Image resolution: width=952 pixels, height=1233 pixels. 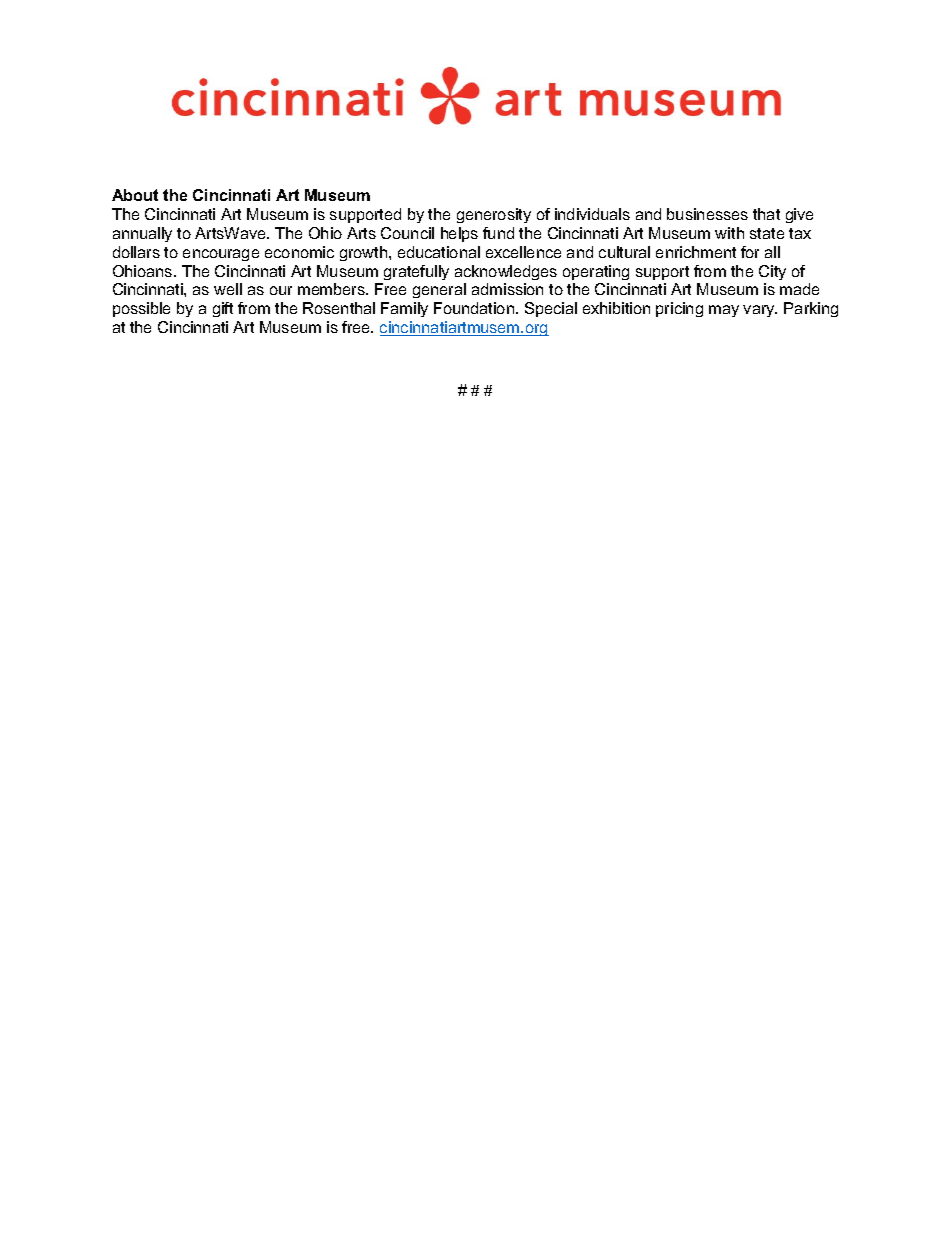 What do you see at coordinates (135, 195) in the image?
I see `About` at bounding box center [135, 195].
